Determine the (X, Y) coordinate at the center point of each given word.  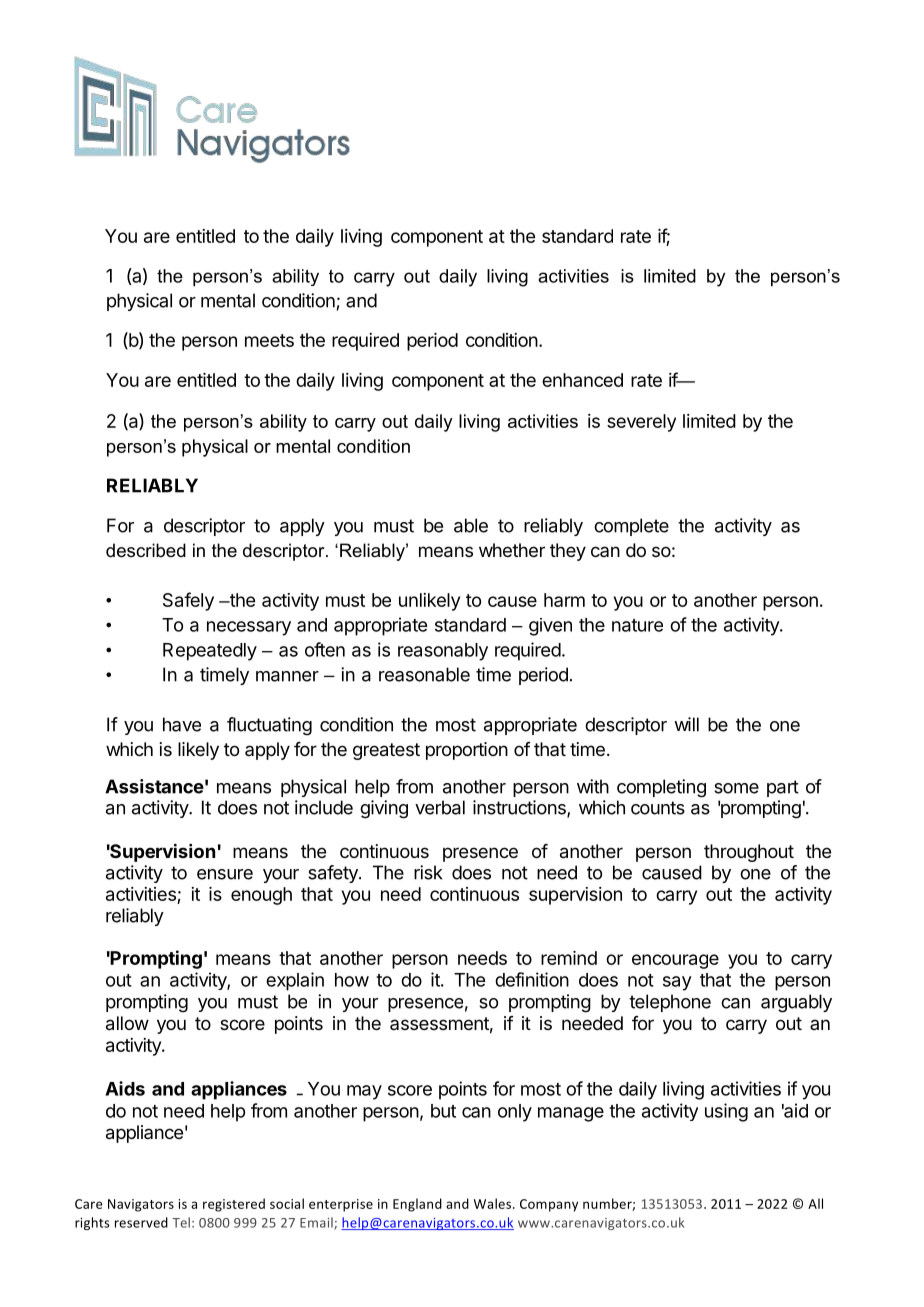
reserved (141, 1222)
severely (641, 423)
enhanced (582, 380)
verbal (440, 807)
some (736, 788)
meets (269, 340)
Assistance (154, 786)
